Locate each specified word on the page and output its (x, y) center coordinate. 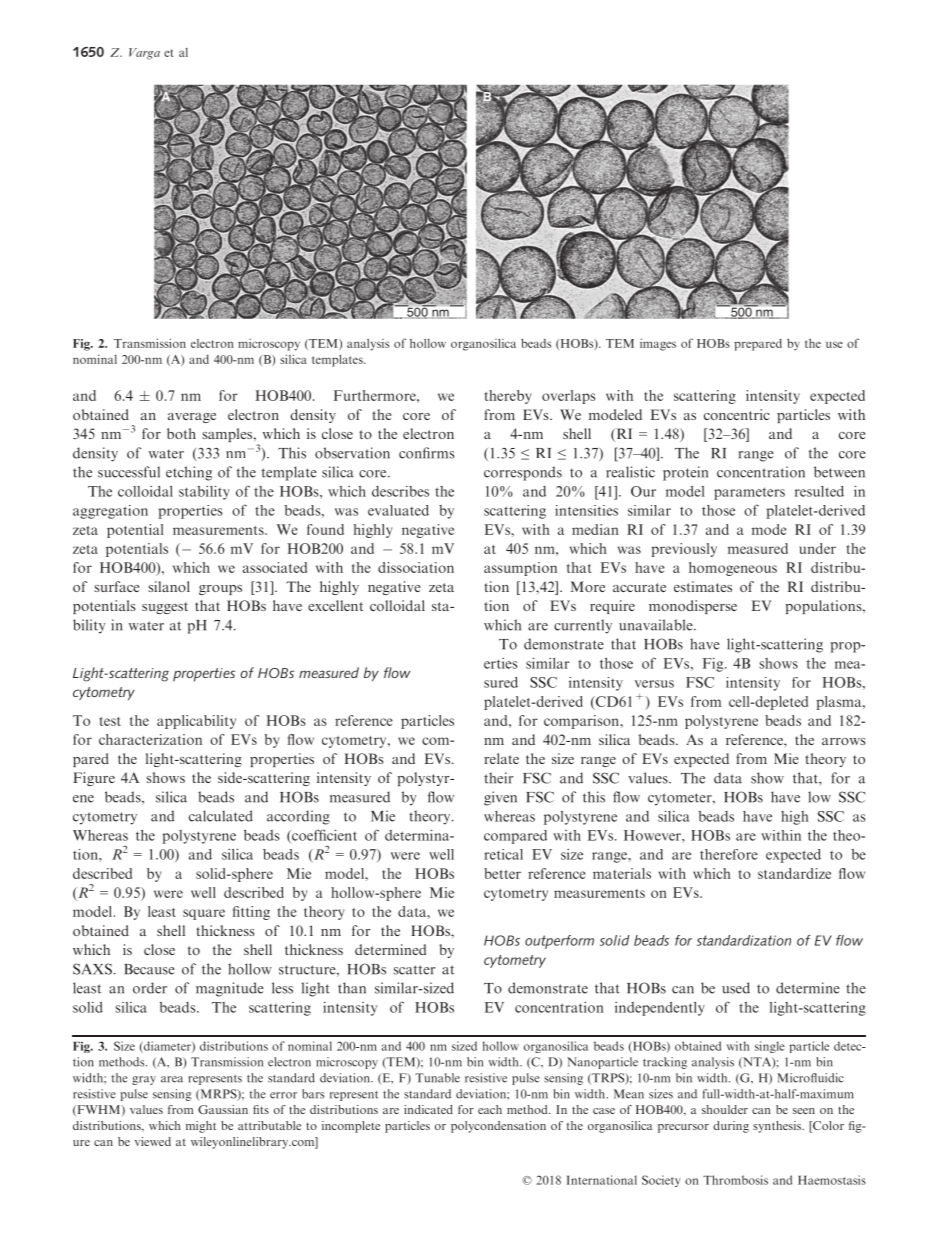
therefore (729, 854)
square (204, 914)
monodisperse (693, 607)
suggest (165, 608)
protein (685, 473)
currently (583, 626)
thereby (507, 397)
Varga (144, 54)
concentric (737, 414)
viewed (153, 1141)
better (502, 873)
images (658, 345)
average (192, 418)
